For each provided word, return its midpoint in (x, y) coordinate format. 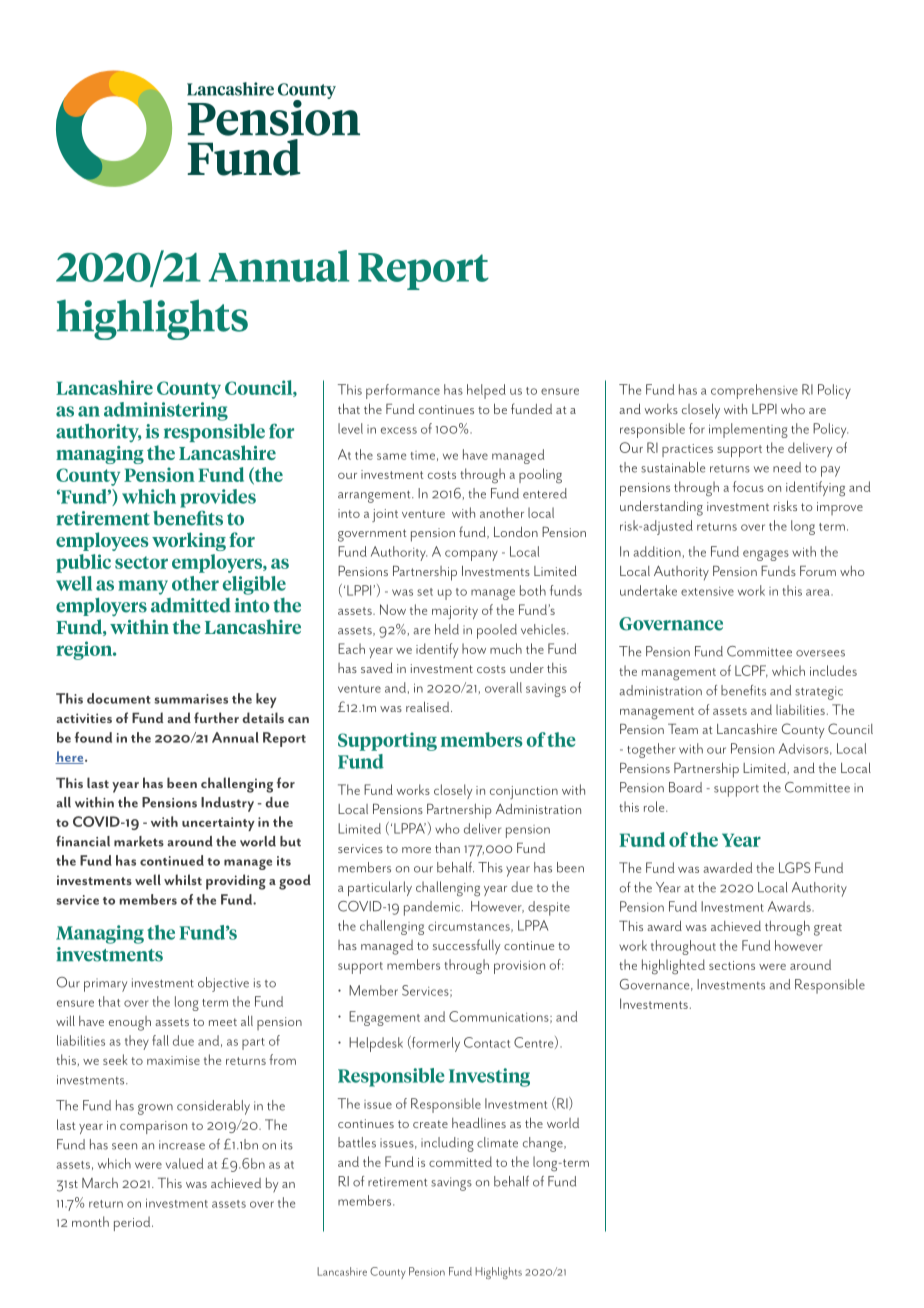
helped (486, 391)
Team (683, 729)
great (828, 929)
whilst (183, 879)
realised (429, 706)
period (133, 1223)
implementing (748, 430)
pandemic (432, 908)
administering (166, 411)
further (216, 717)
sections (732, 965)
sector (141, 562)
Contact (487, 1042)
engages (766, 555)
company (471, 555)
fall (160, 1040)
